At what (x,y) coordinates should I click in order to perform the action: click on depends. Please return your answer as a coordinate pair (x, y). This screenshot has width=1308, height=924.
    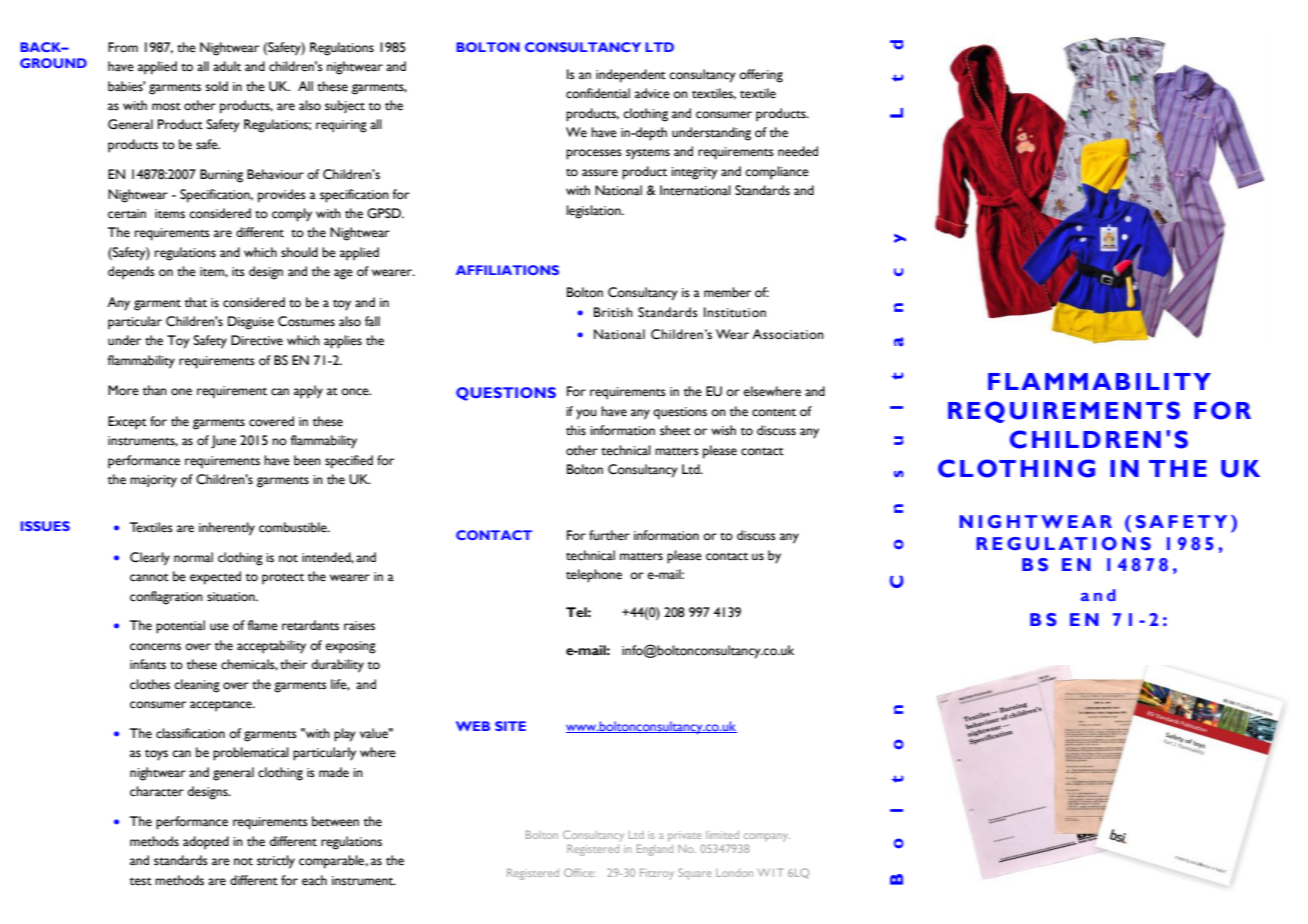
    Looking at the image, I should click on (131, 273).
